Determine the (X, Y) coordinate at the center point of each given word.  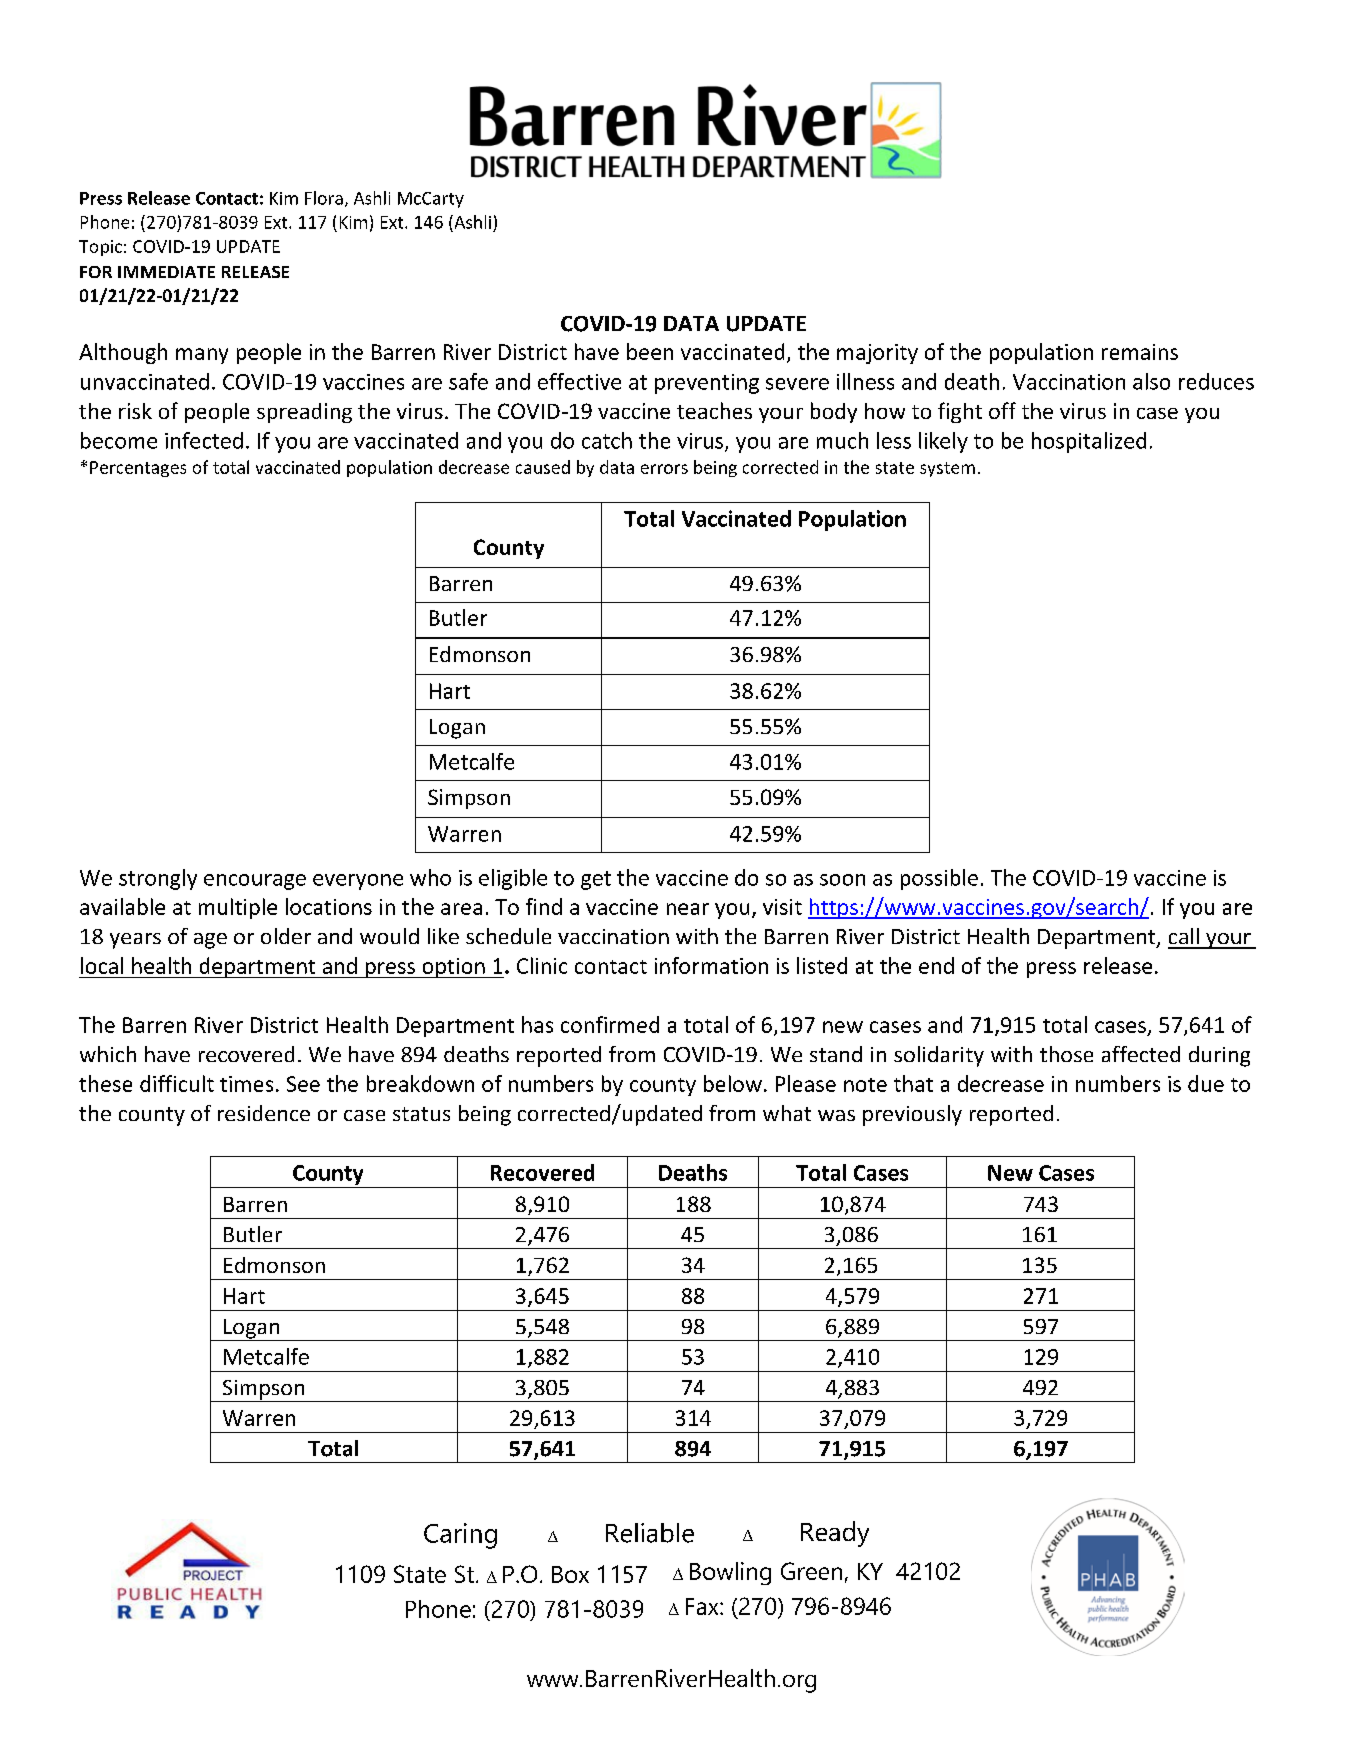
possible (939, 879)
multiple (238, 908)
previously (912, 1115)
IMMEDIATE (166, 272)
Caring (460, 1536)
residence (264, 1113)
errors (664, 469)
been (650, 351)
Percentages (138, 469)
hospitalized (1089, 442)
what (787, 1113)
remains (1140, 352)
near (688, 909)
